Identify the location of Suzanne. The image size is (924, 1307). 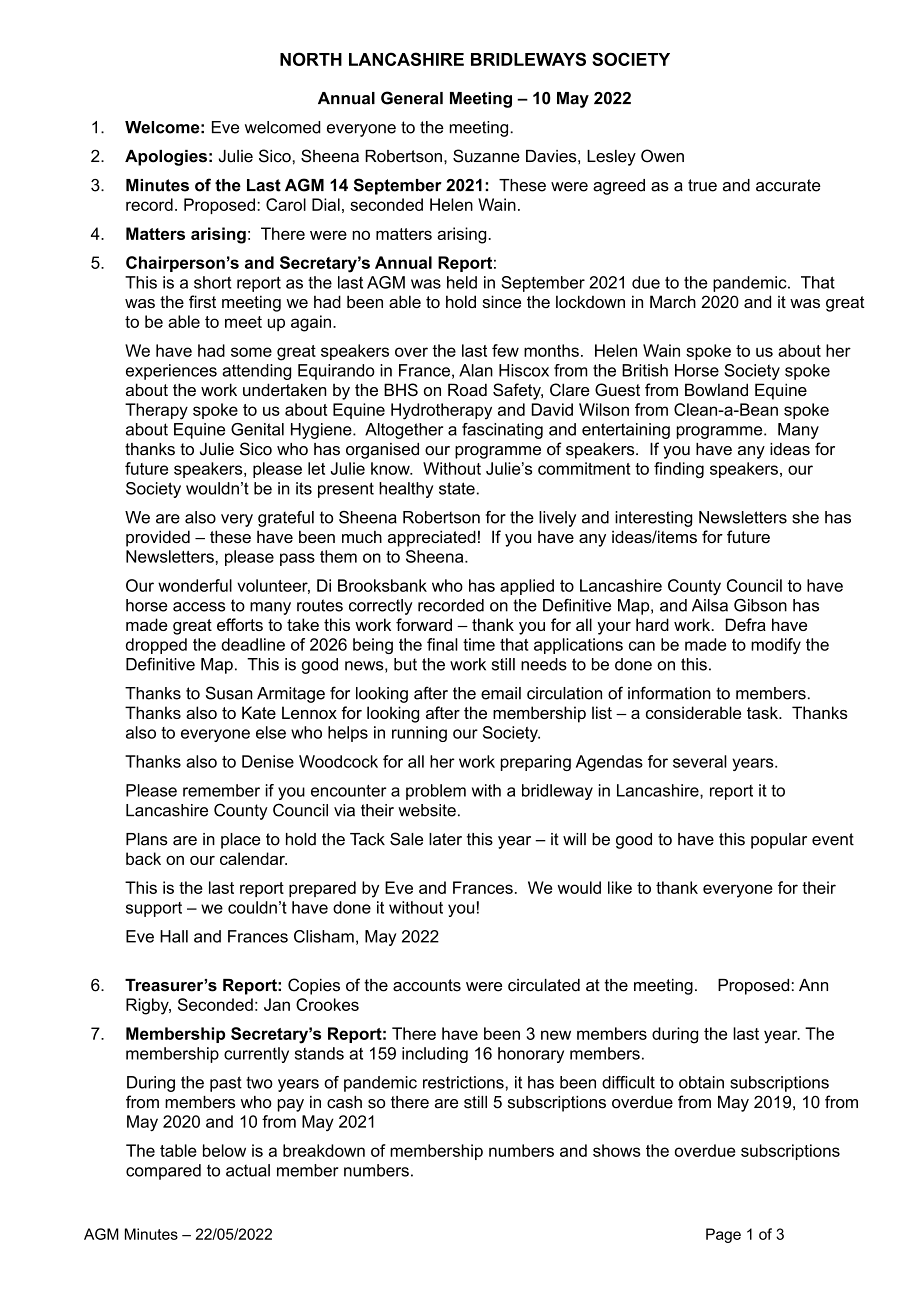
(486, 156).
